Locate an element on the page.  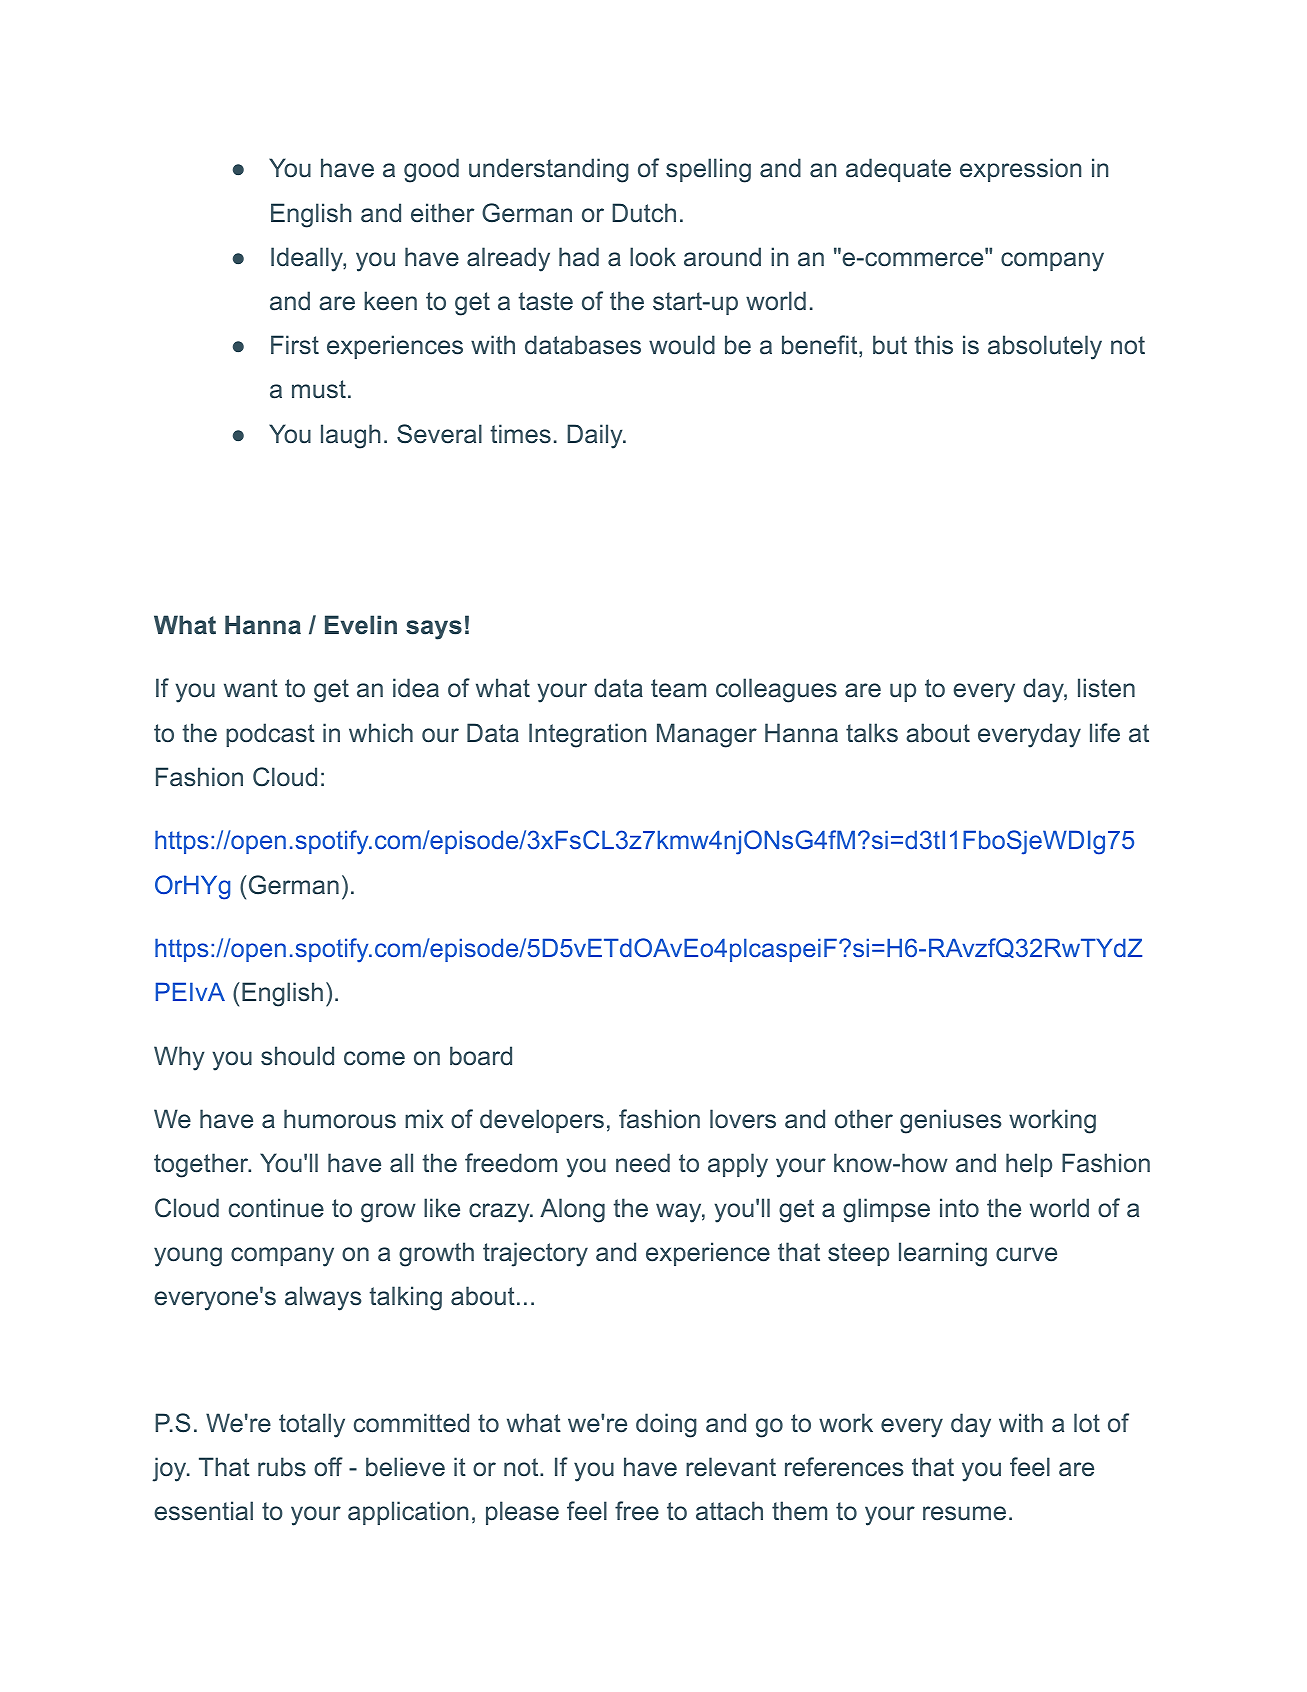
Dutch is located at coordinates (644, 213).
